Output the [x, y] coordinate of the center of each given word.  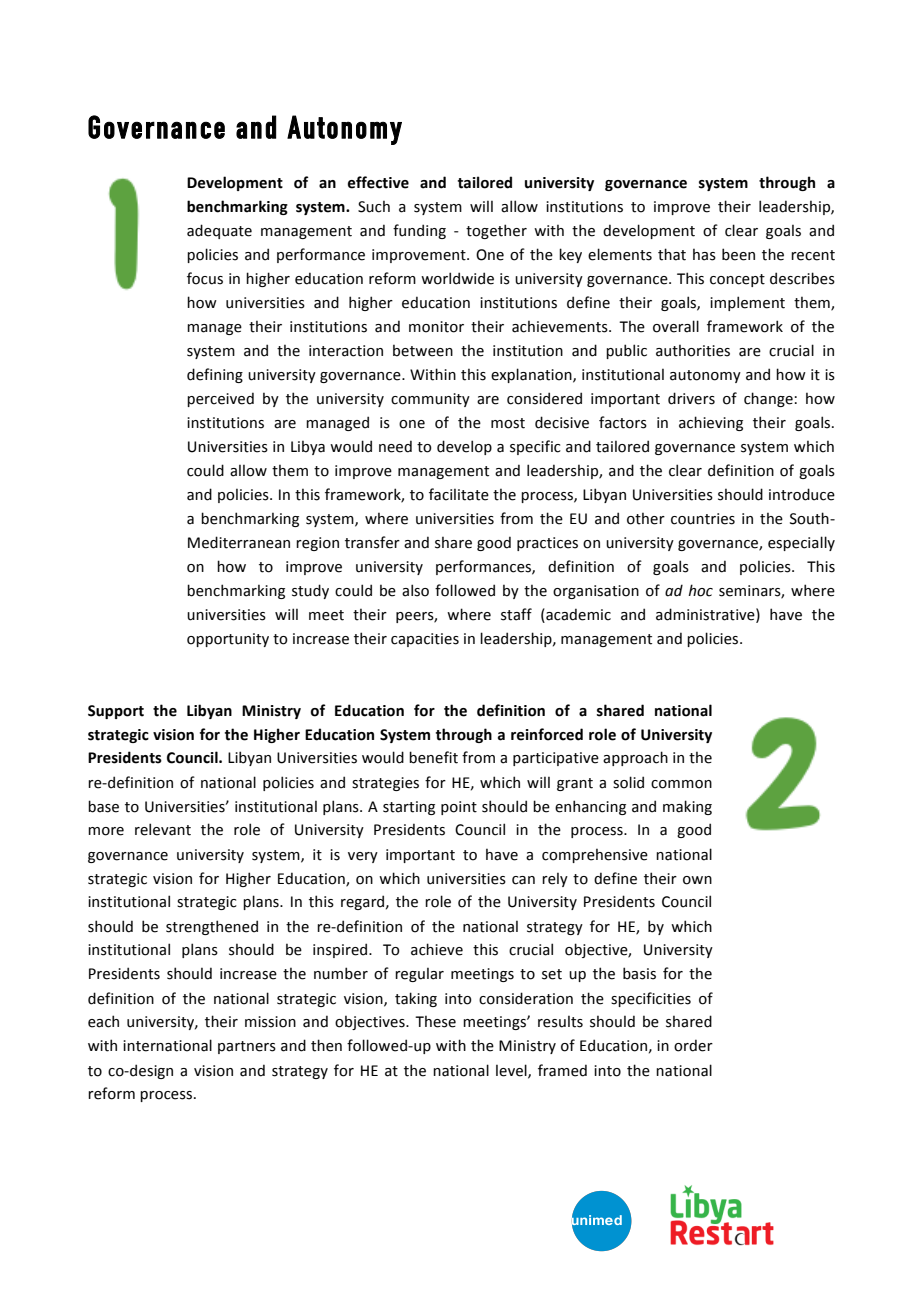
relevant [163, 829]
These [435, 1021]
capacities [425, 640]
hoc [701, 590]
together [496, 231]
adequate [219, 231]
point [459, 808]
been [738, 254]
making [687, 807]
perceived [220, 399]
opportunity [228, 640]
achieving [711, 423]
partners [247, 1047]
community [430, 400]
